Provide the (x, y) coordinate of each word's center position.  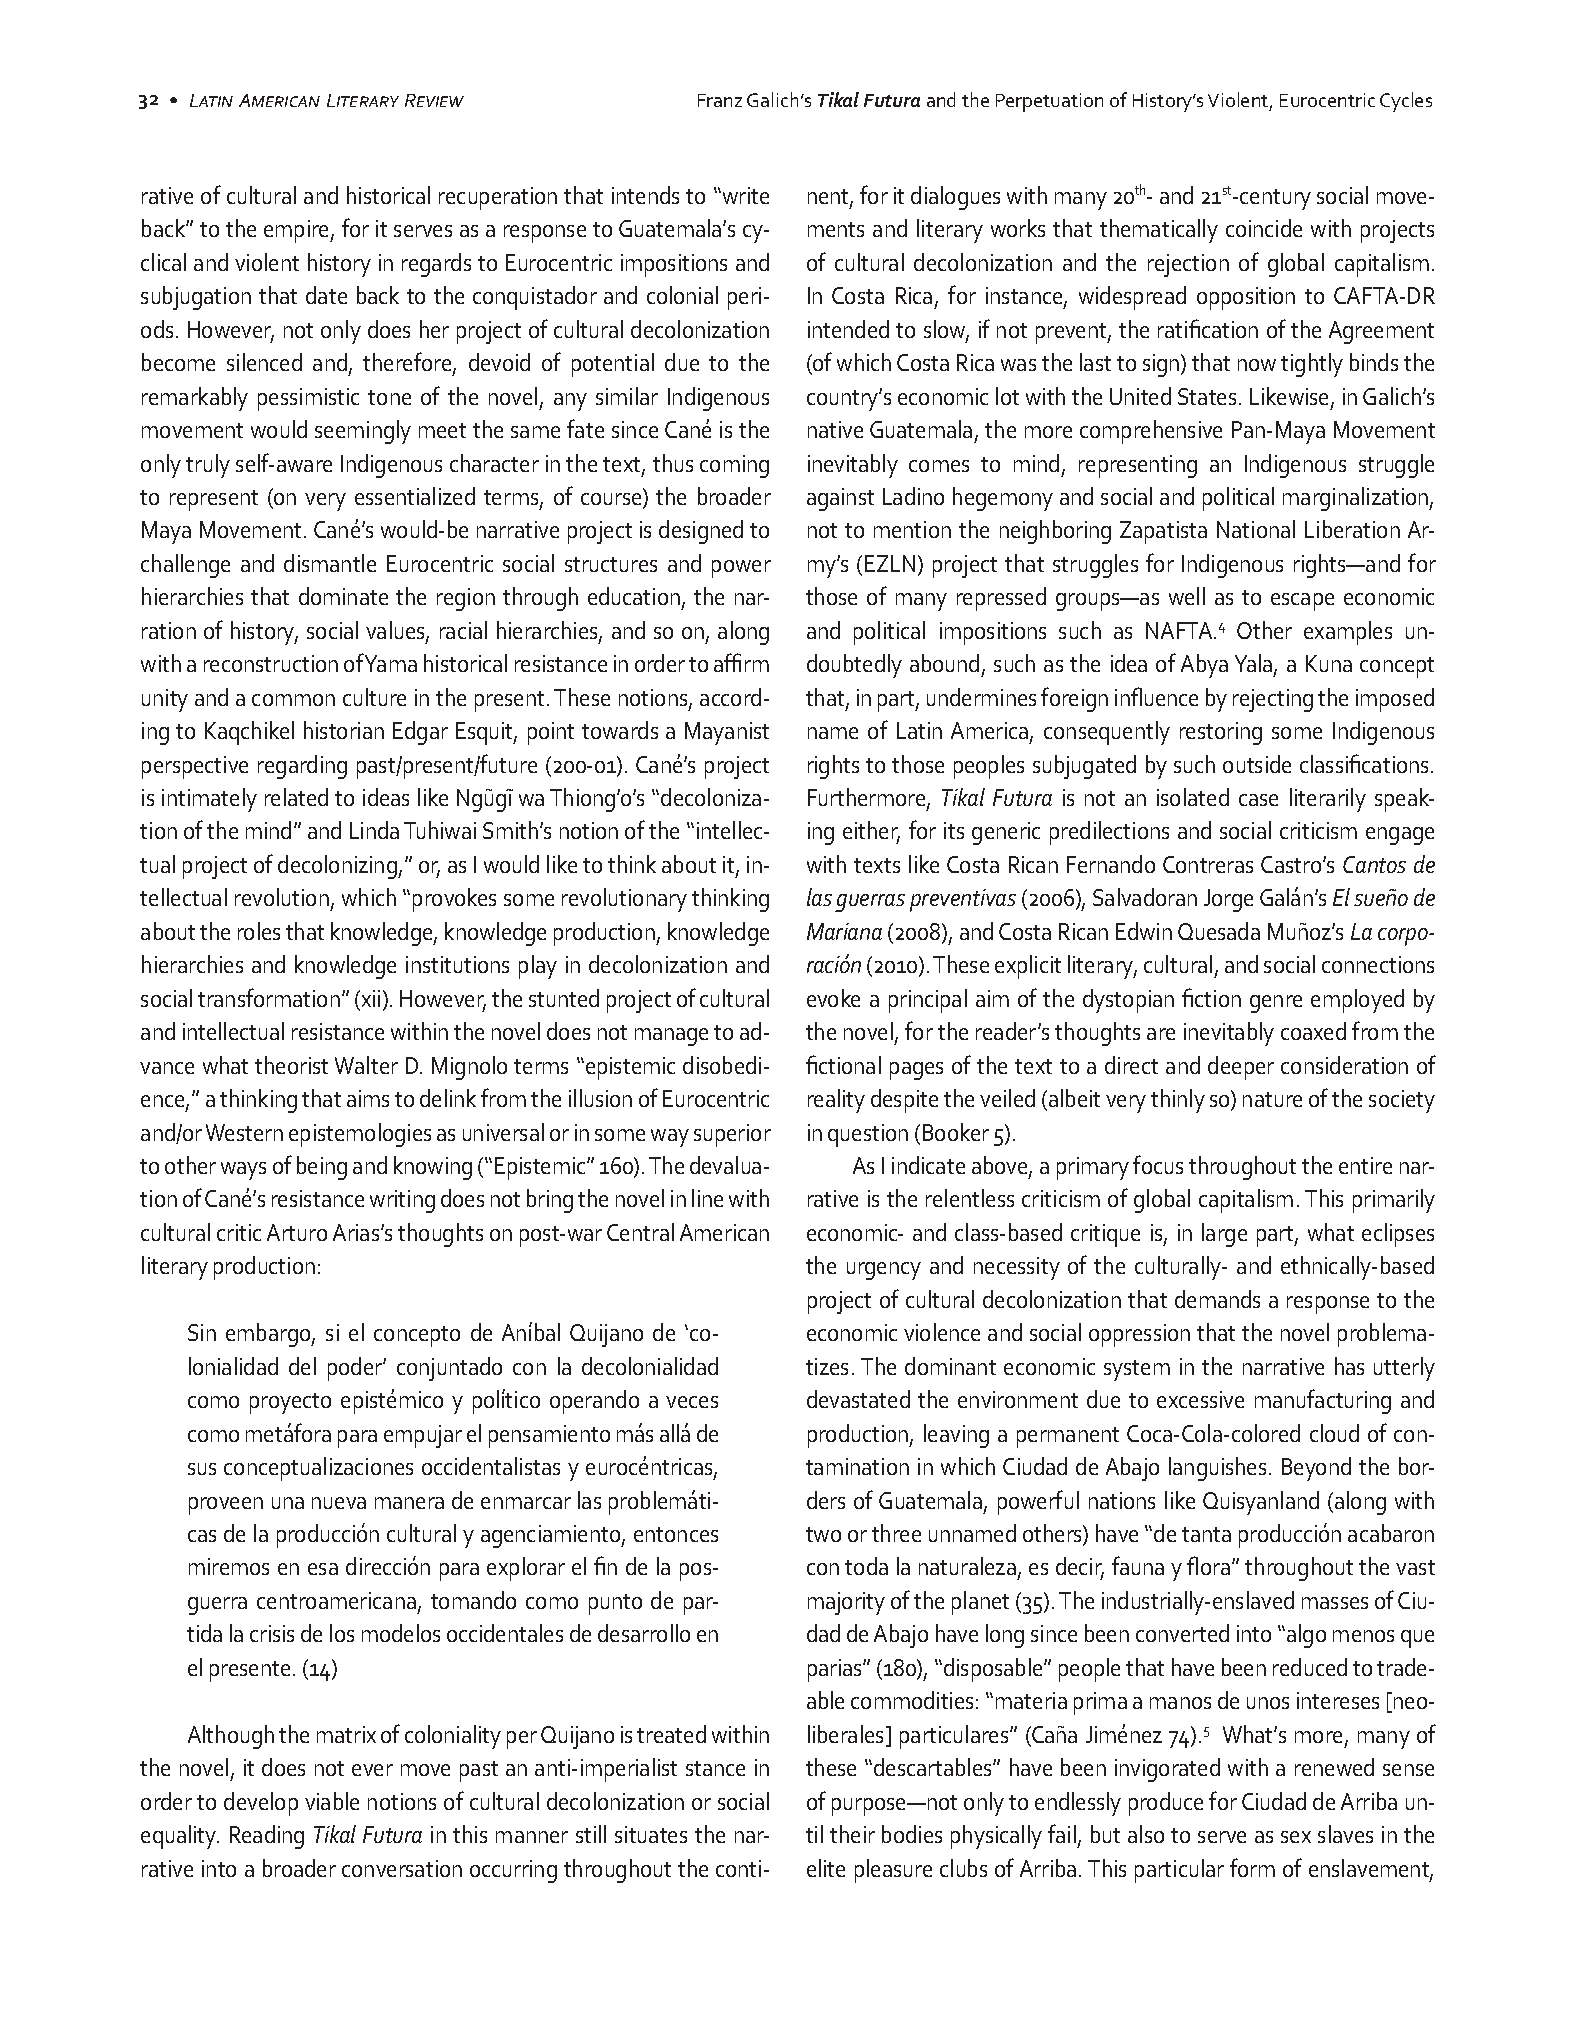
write (744, 195)
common (293, 700)
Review (434, 100)
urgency (884, 1271)
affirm (741, 662)
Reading (267, 1837)
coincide (1264, 228)
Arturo (297, 1232)
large (1224, 1235)
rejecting (1273, 700)
